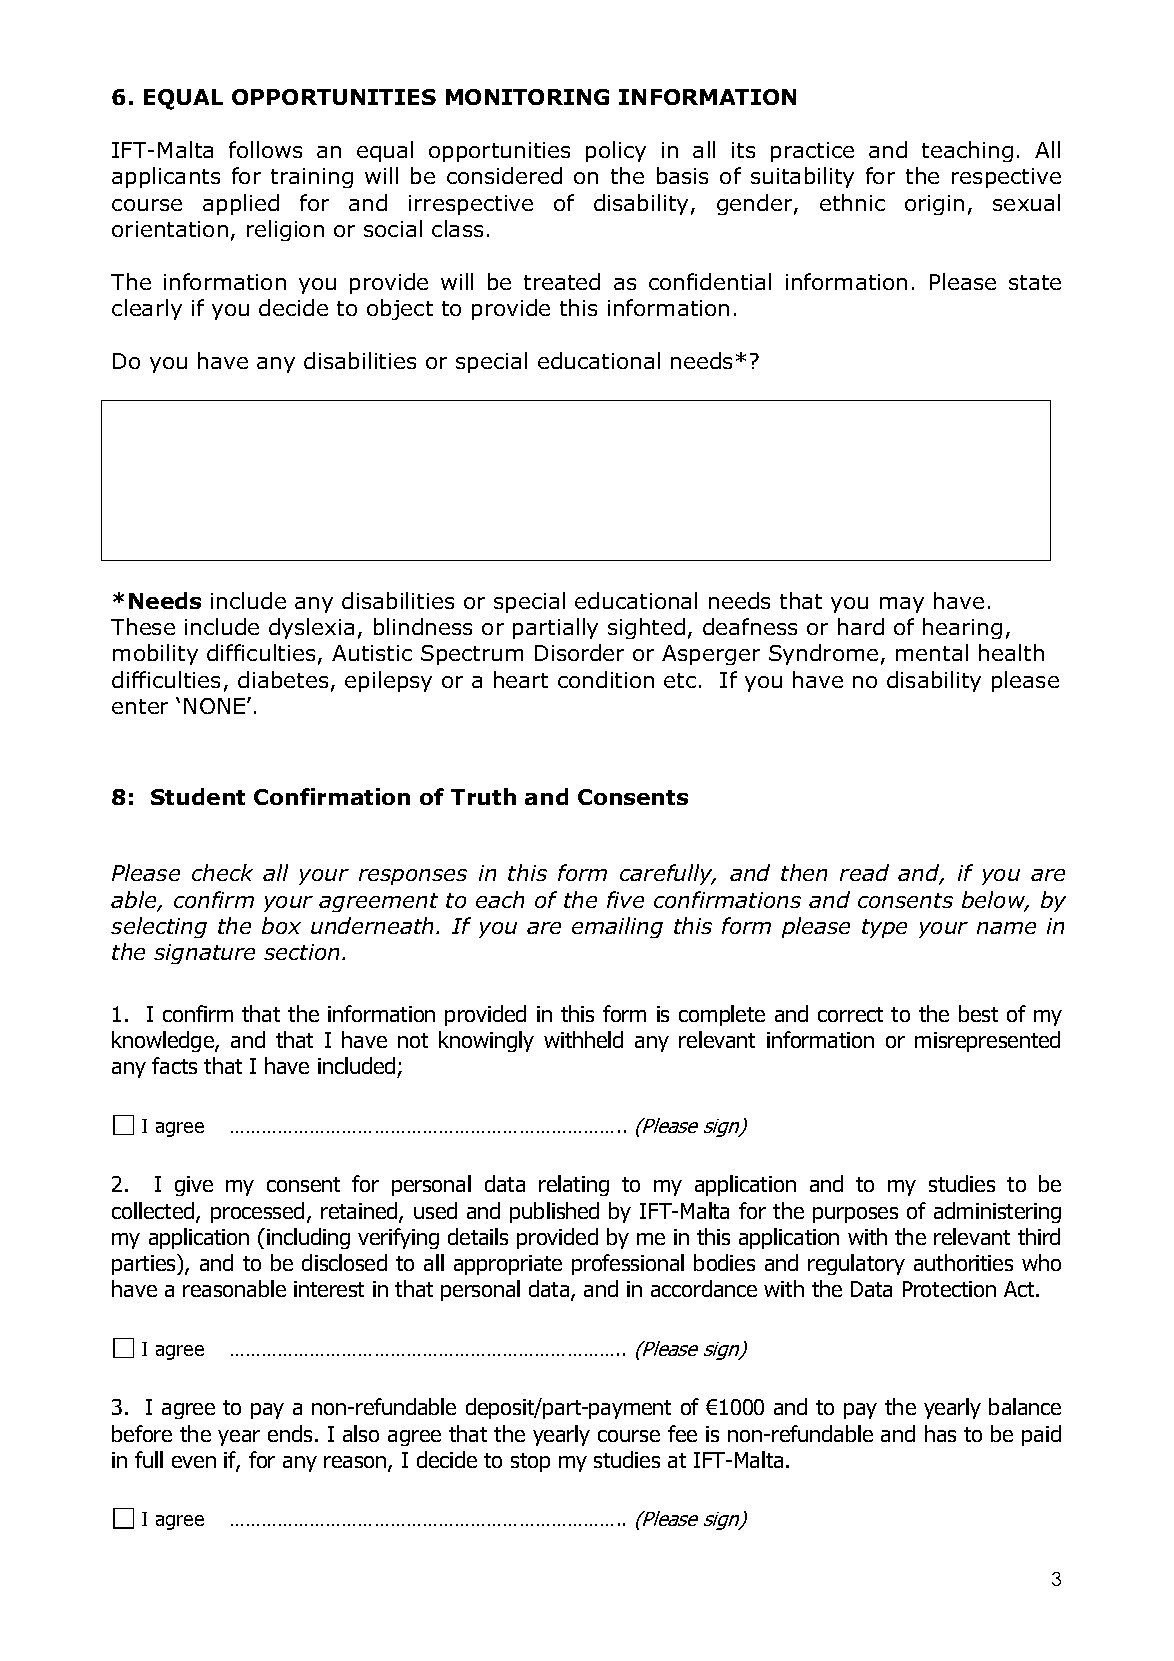 Image resolution: width=1174 pixels, height=1661 pixels. Describe the element at coordinates (616, 151) in the image. I see `policy` at that location.
